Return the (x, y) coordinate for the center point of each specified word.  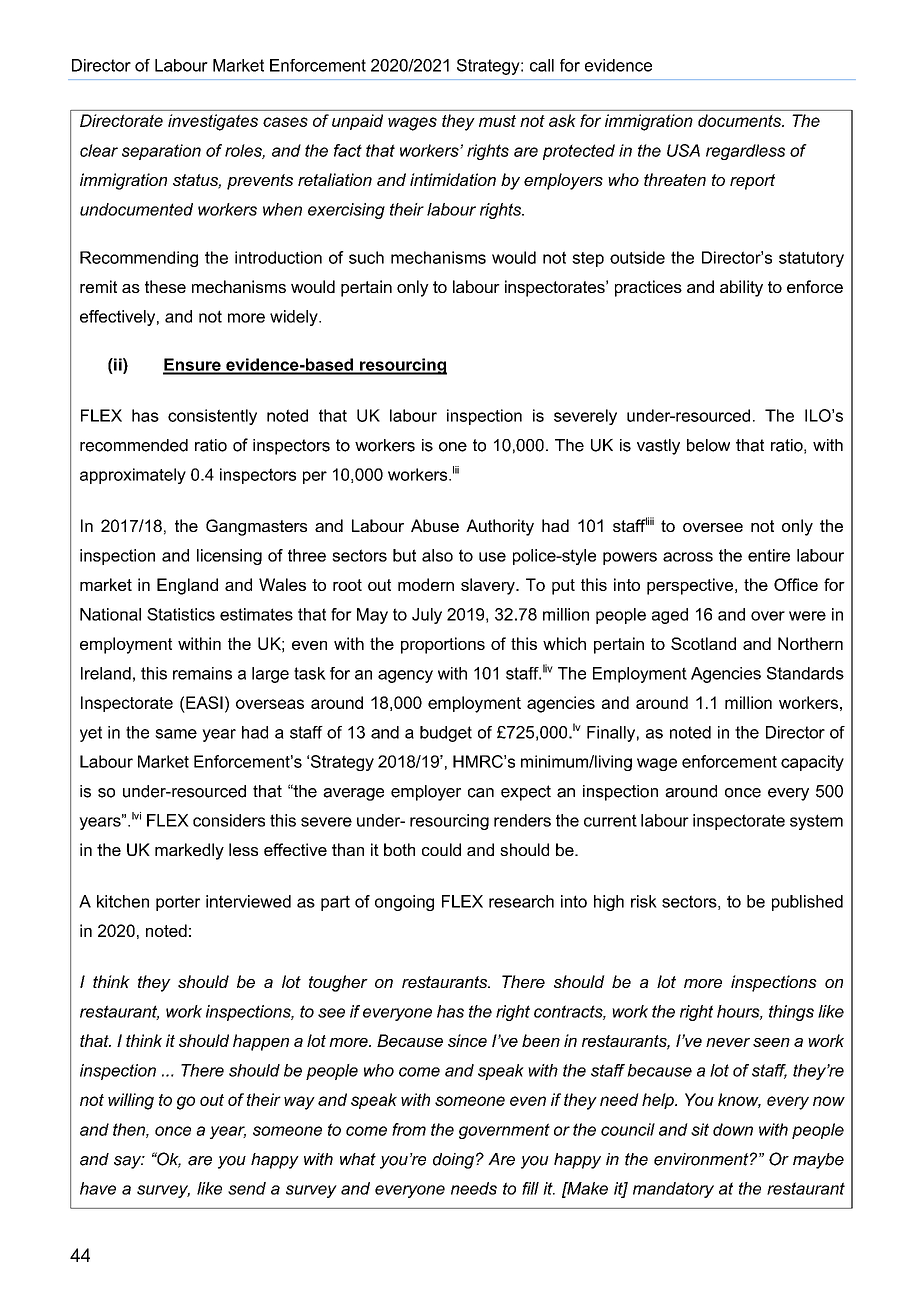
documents (740, 120)
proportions (443, 645)
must (497, 121)
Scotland (703, 643)
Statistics (181, 614)
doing (453, 1161)
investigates (213, 122)
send (247, 1188)
